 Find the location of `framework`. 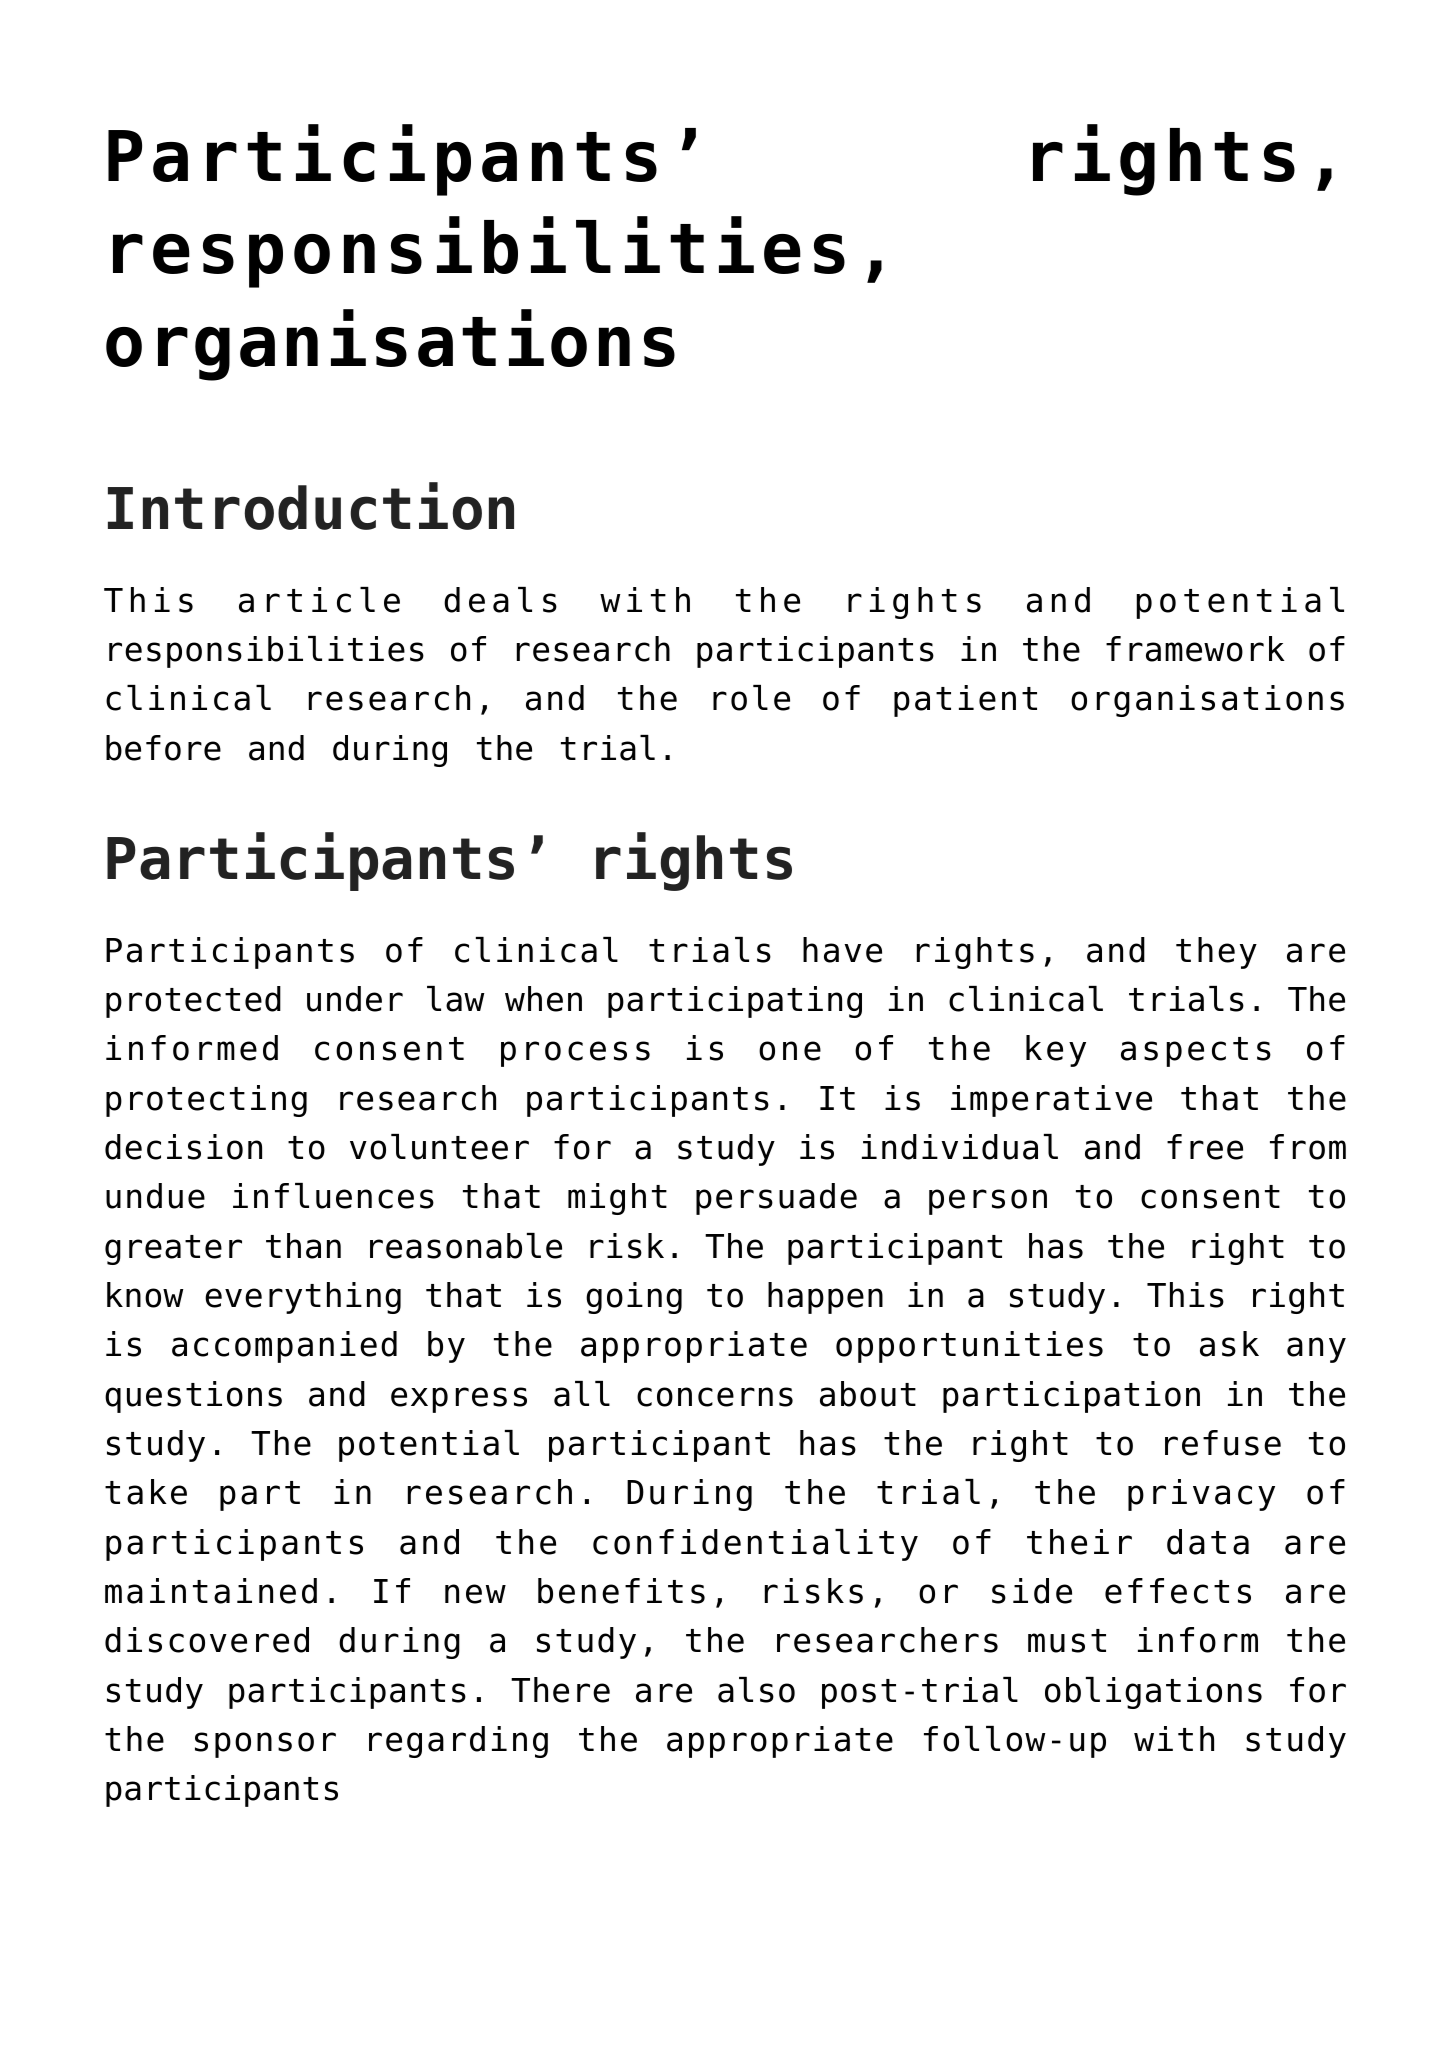

framework is located at coordinates (1195, 649).
